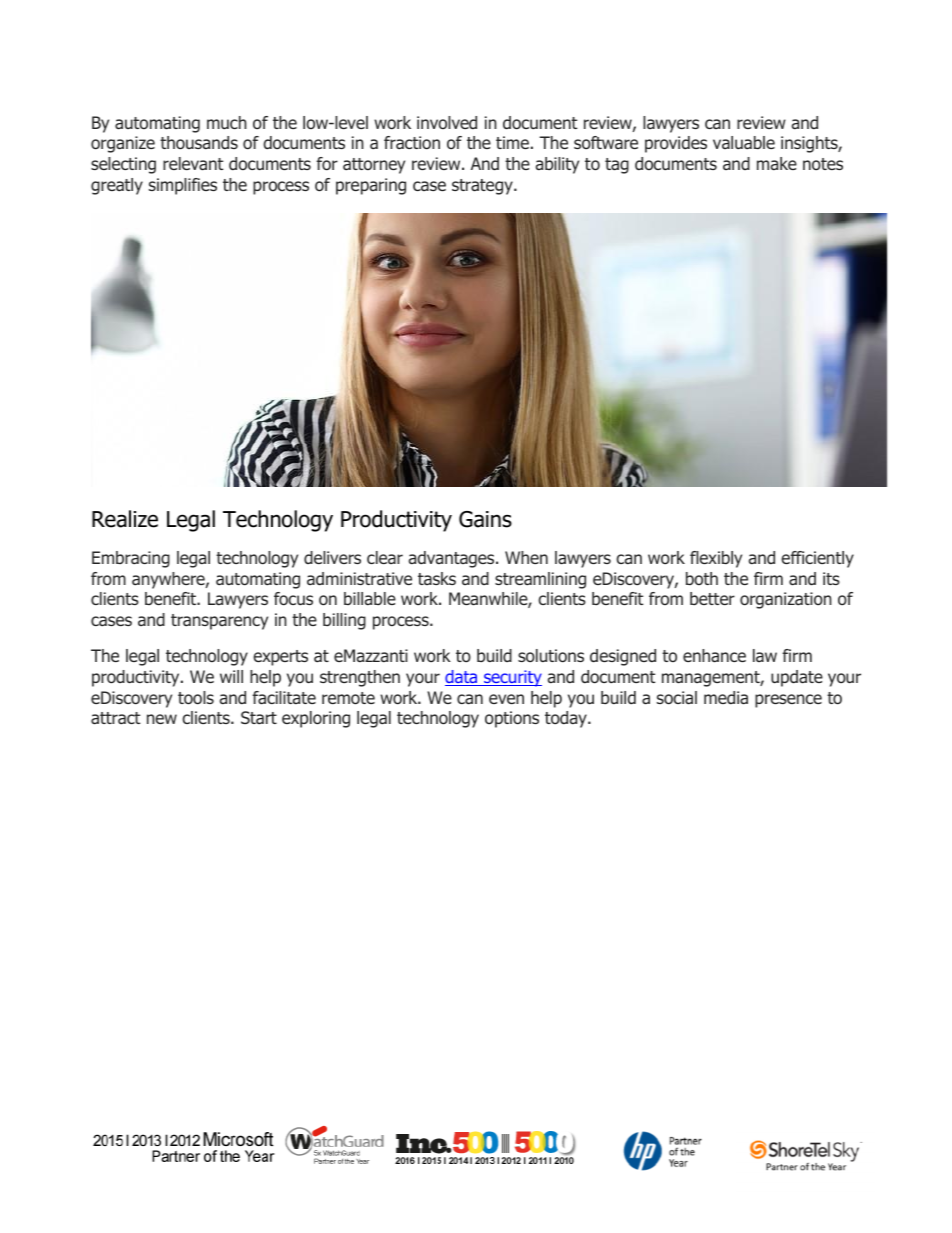 This document has width=952, height=1233. What do you see at coordinates (125, 519) in the document?
I see `Realize` at bounding box center [125, 519].
